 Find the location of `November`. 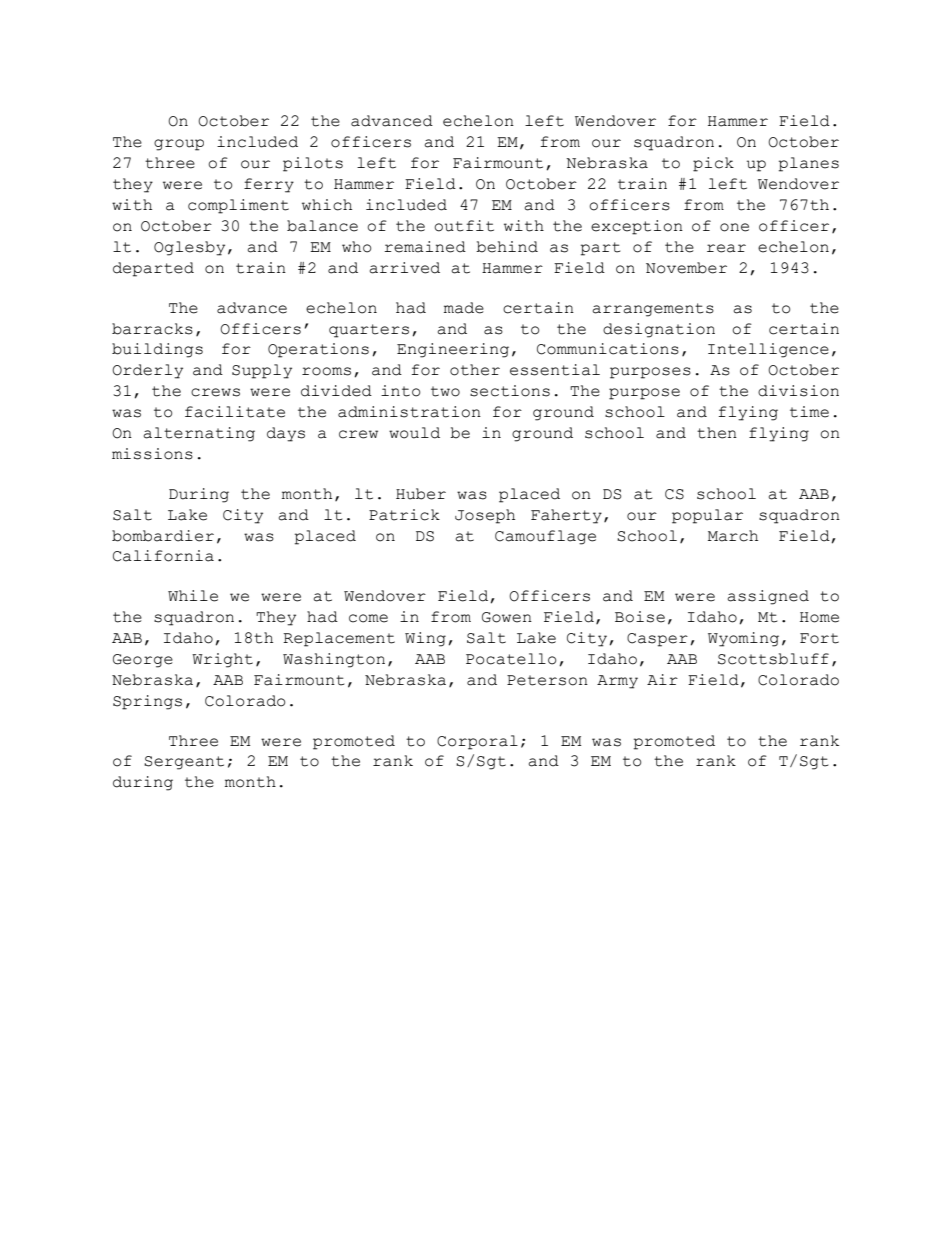

November is located at coordinates (686, 268).
